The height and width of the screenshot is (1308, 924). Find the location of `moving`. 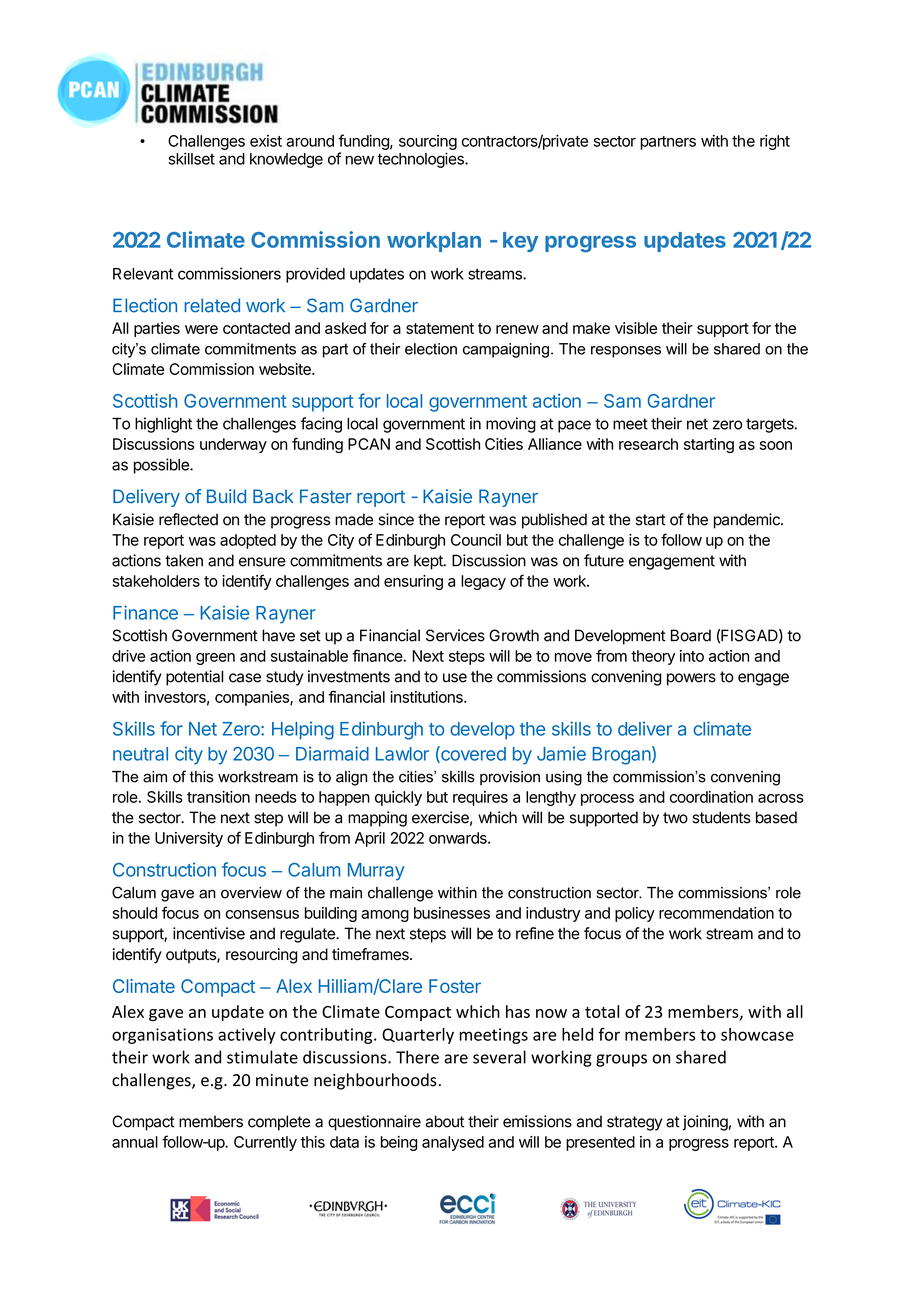

moving is located at coordinates (511, 425).
